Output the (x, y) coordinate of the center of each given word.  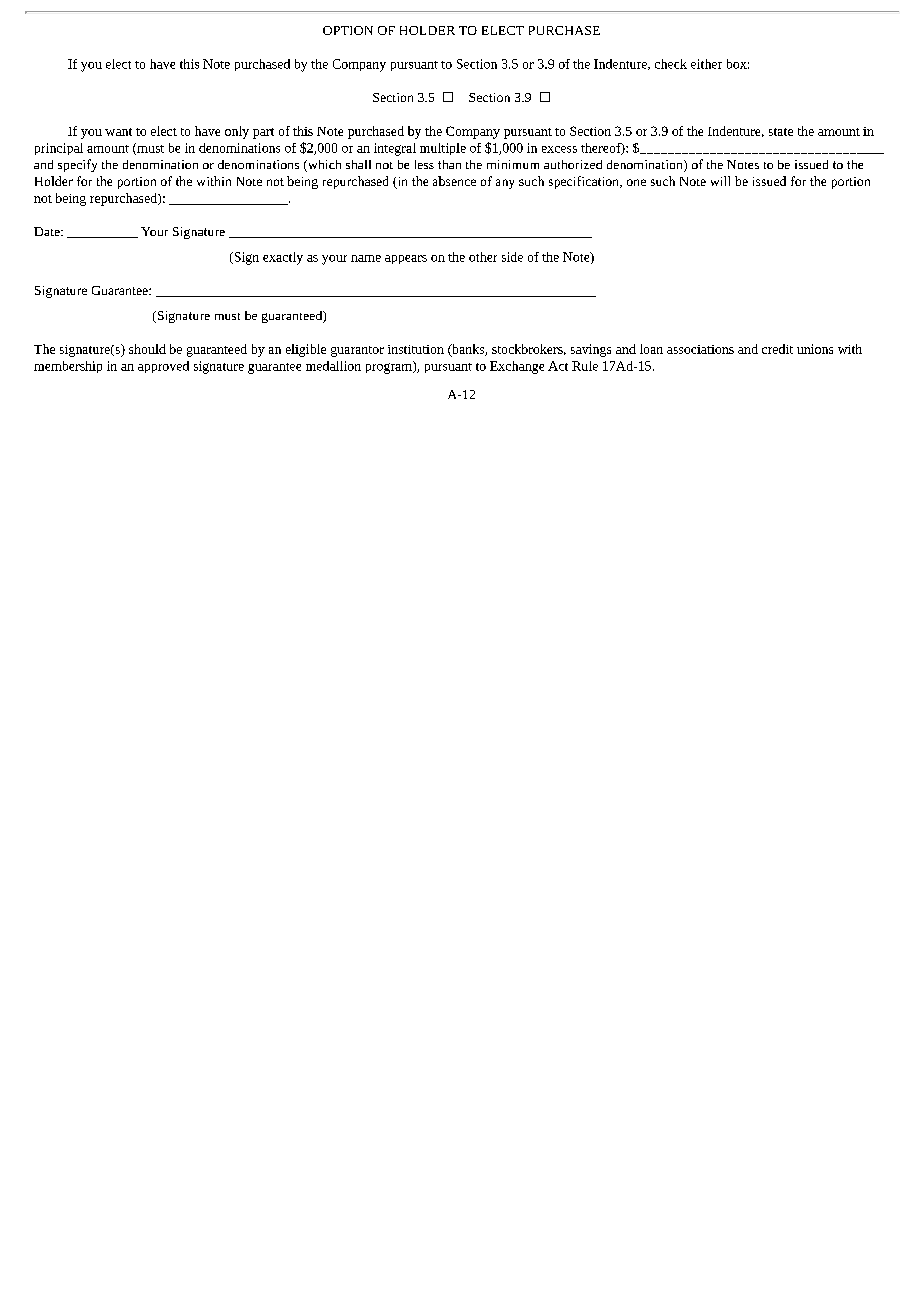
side (512, 257)
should (147, 349)
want (118, 132)
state (781, 132)
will (720, 181)
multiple (443, 149)
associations (700, 349)
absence (454, 181)
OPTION (348, 30)
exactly (283, 258)
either (706, 64)
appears (406, 259)
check (671, 64)
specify (77, 165)
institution (416, 349)
